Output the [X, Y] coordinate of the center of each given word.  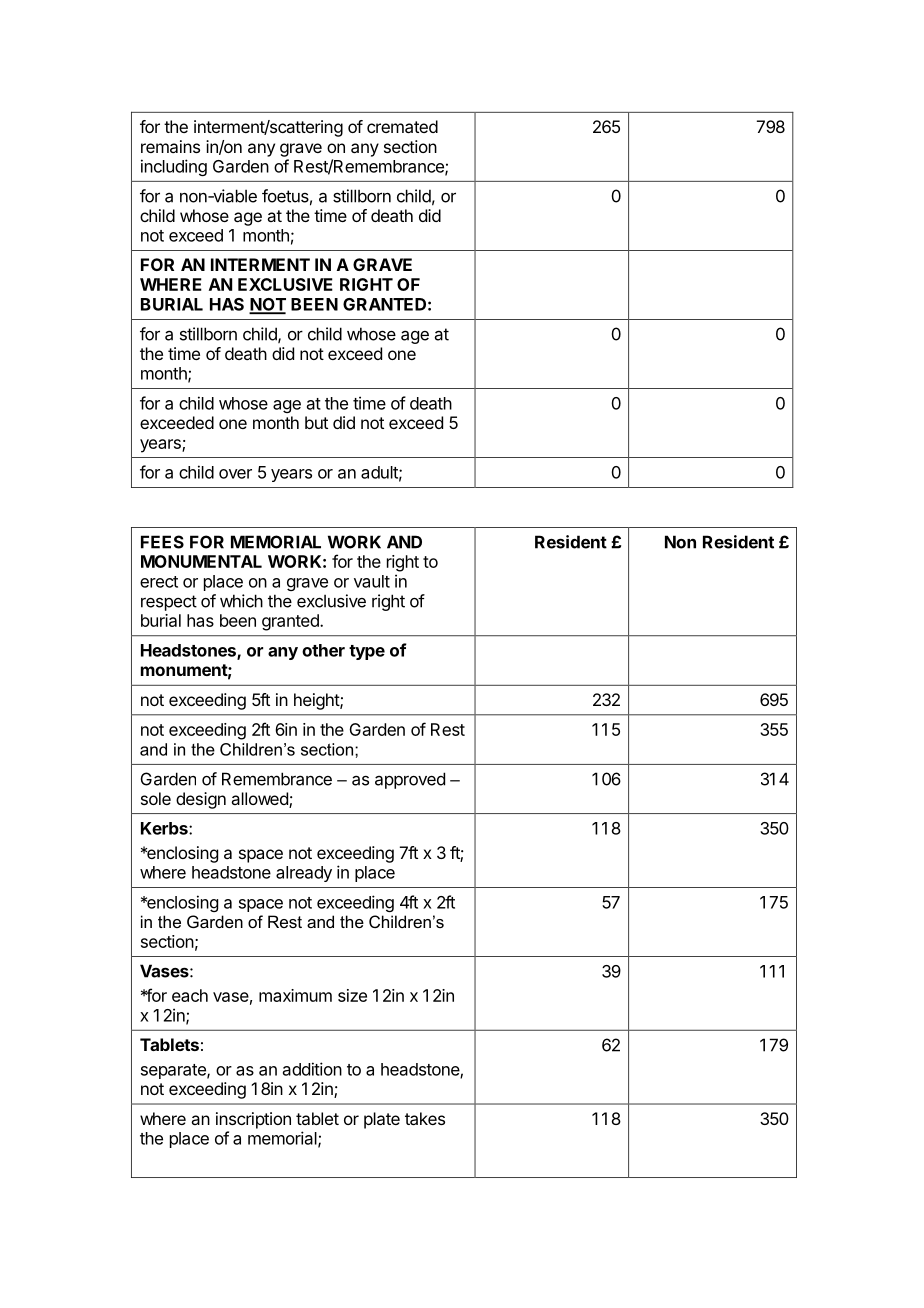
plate [382, 1120]
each [190, 995]
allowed [260, 800]
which [241, 601]
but [316, 422]
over [235, 474]
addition [312, 1069]
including [174, 167]
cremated [402, 126]
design [201, 800]
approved [410, 780]
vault [372, 581]
